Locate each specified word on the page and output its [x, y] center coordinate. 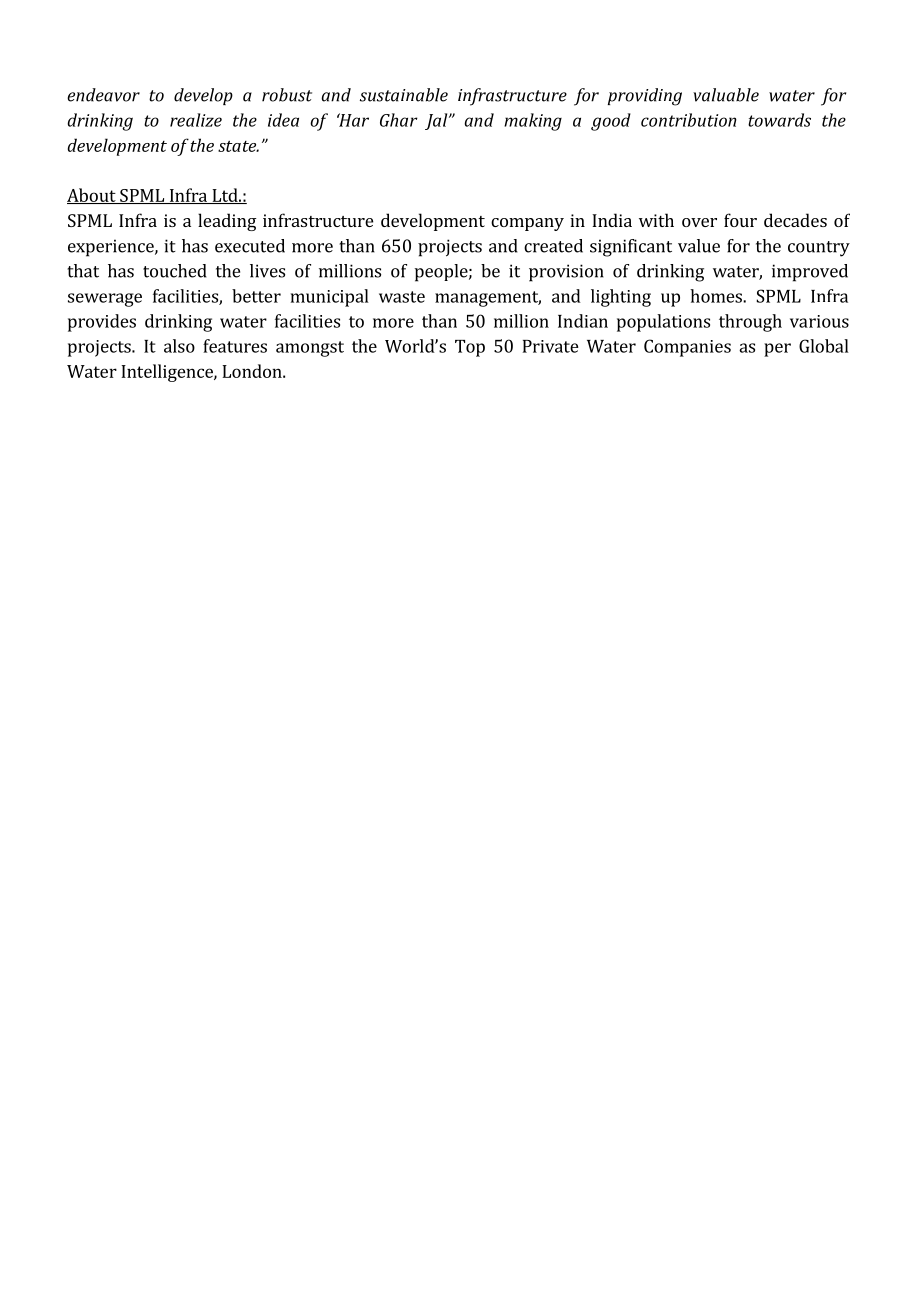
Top [470, 348]
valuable [726, 95]
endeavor [103, 95]
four [740, 220]
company [527, 224]
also [179, 346]
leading [227, 222]
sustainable [404, 95]
